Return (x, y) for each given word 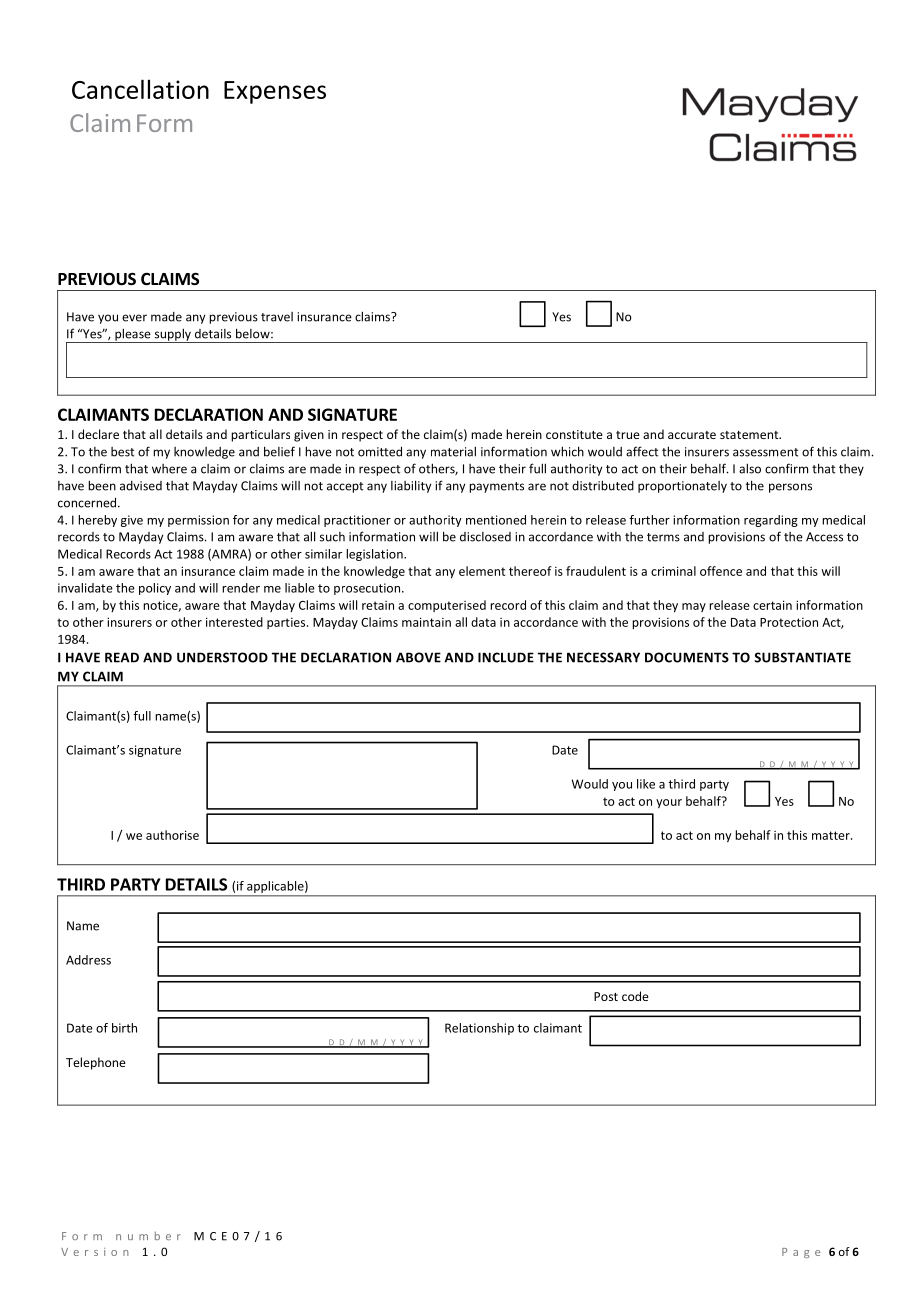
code (635, 996)
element (482, 571)
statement (750, 435)
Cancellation (140, 89)
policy (155, 589)
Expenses (275, 92)
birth (124, 1028)
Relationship (479, 1029)
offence (721, 571)
